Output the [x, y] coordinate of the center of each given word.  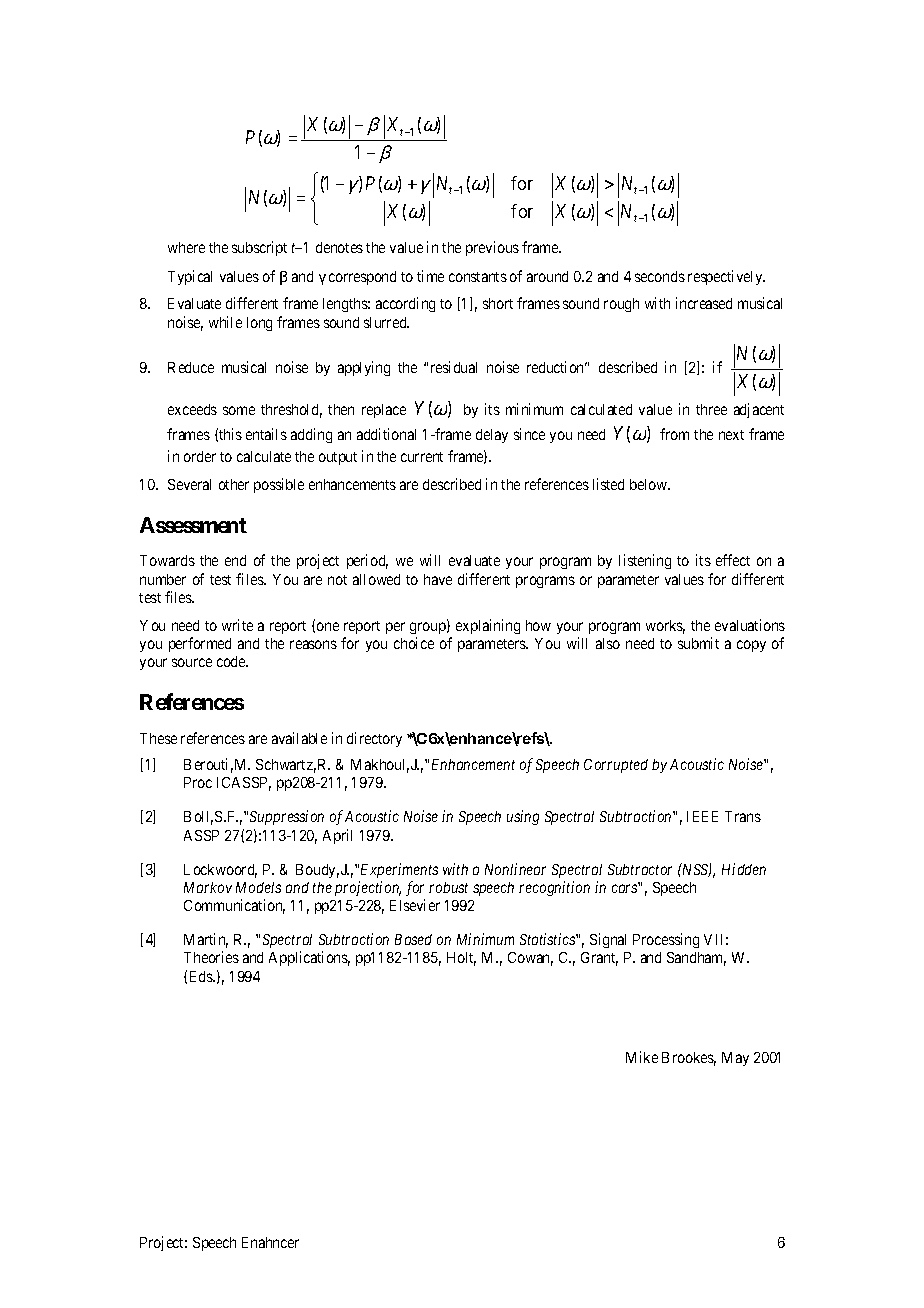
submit [698, 643]
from [674, 434]
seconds [660, 276]
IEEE [702, 816]
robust [448, 887]
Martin [206, 940]
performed [200, 644]
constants [478, 277]
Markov [208, 887]
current [422, 457]
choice [414, 643]
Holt [461, 959]
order [200, 456]
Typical [190, 277]
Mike [642, 1057]
